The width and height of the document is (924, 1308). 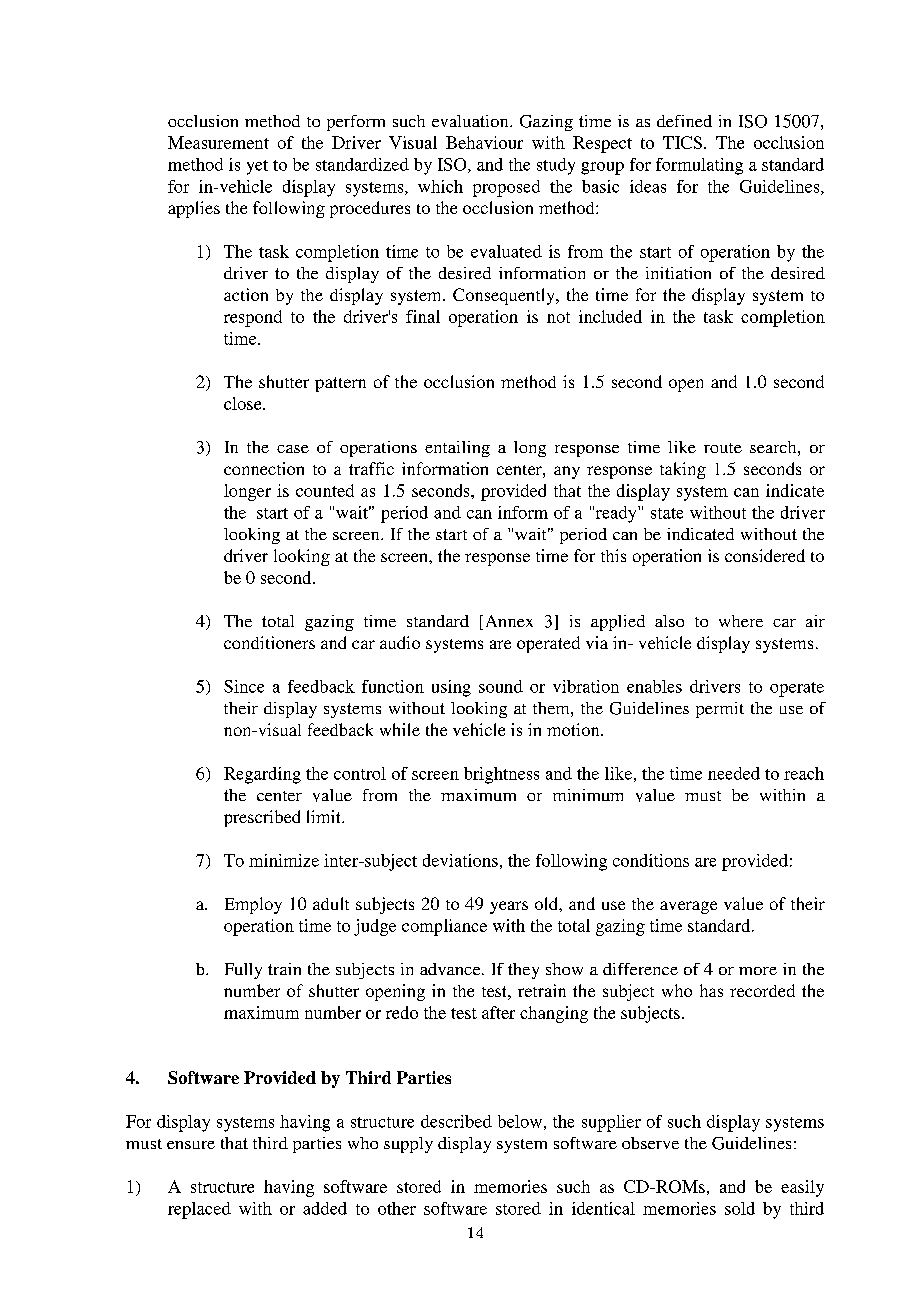 What do you see at coordinates (699, 166) in the document?
I see `formulating` at bounding box center [699, 166].
